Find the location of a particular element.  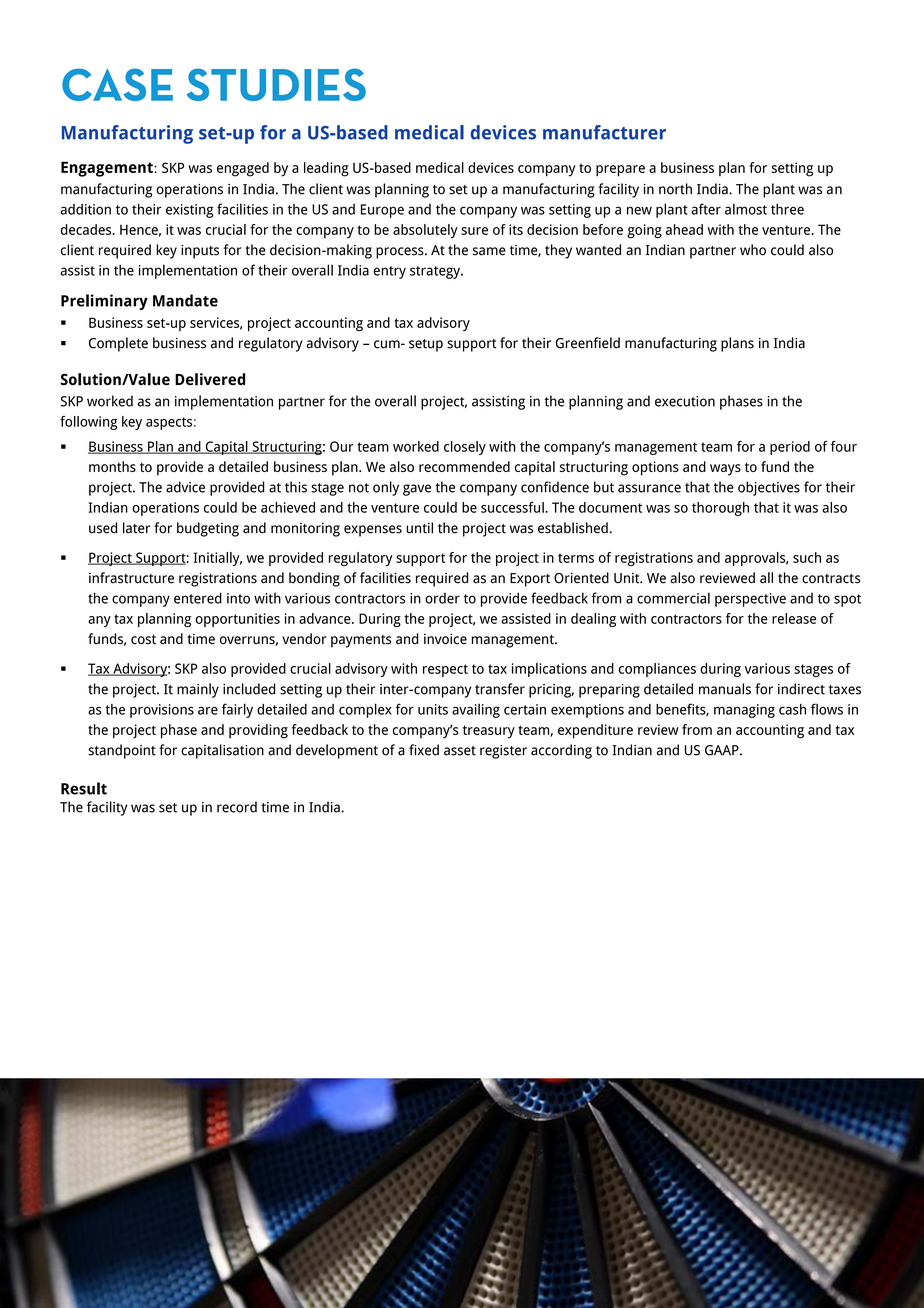

record is located at coordinates (237, 807).
